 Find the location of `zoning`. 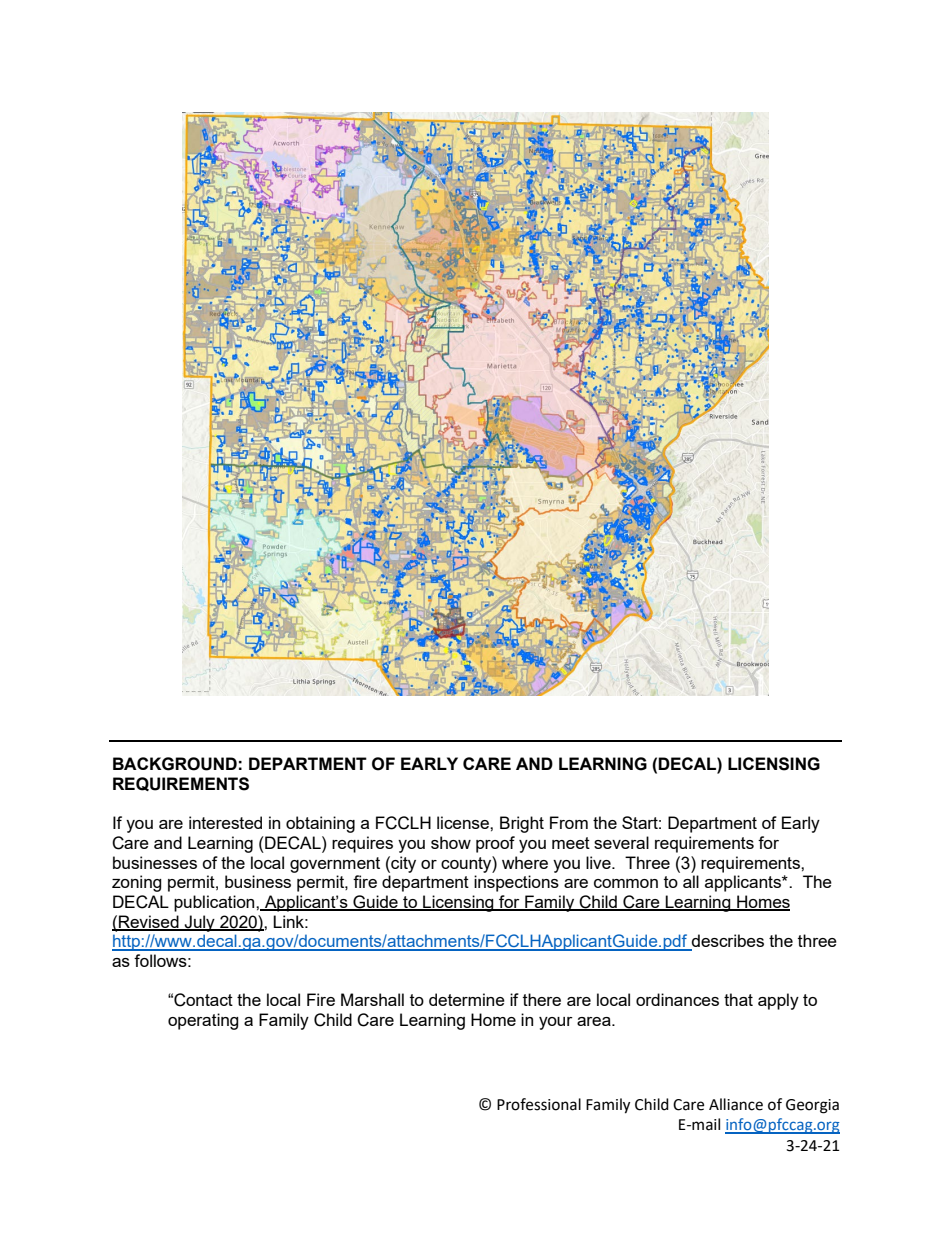

zoning is located at coordinates (137, 883).
